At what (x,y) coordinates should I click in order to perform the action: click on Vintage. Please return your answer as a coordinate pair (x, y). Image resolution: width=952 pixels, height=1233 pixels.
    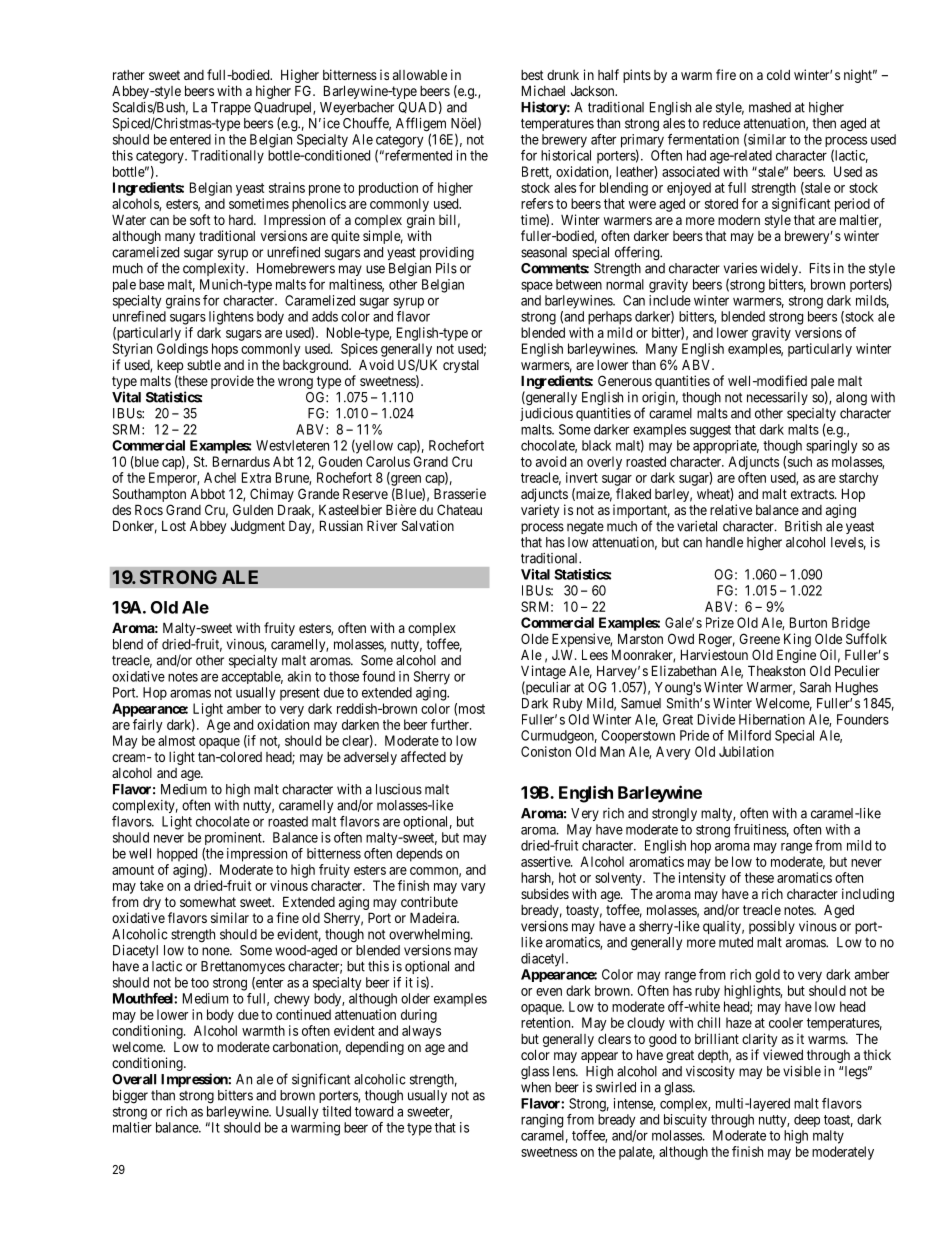
    Looking at the image, I should click on (543, 673).
